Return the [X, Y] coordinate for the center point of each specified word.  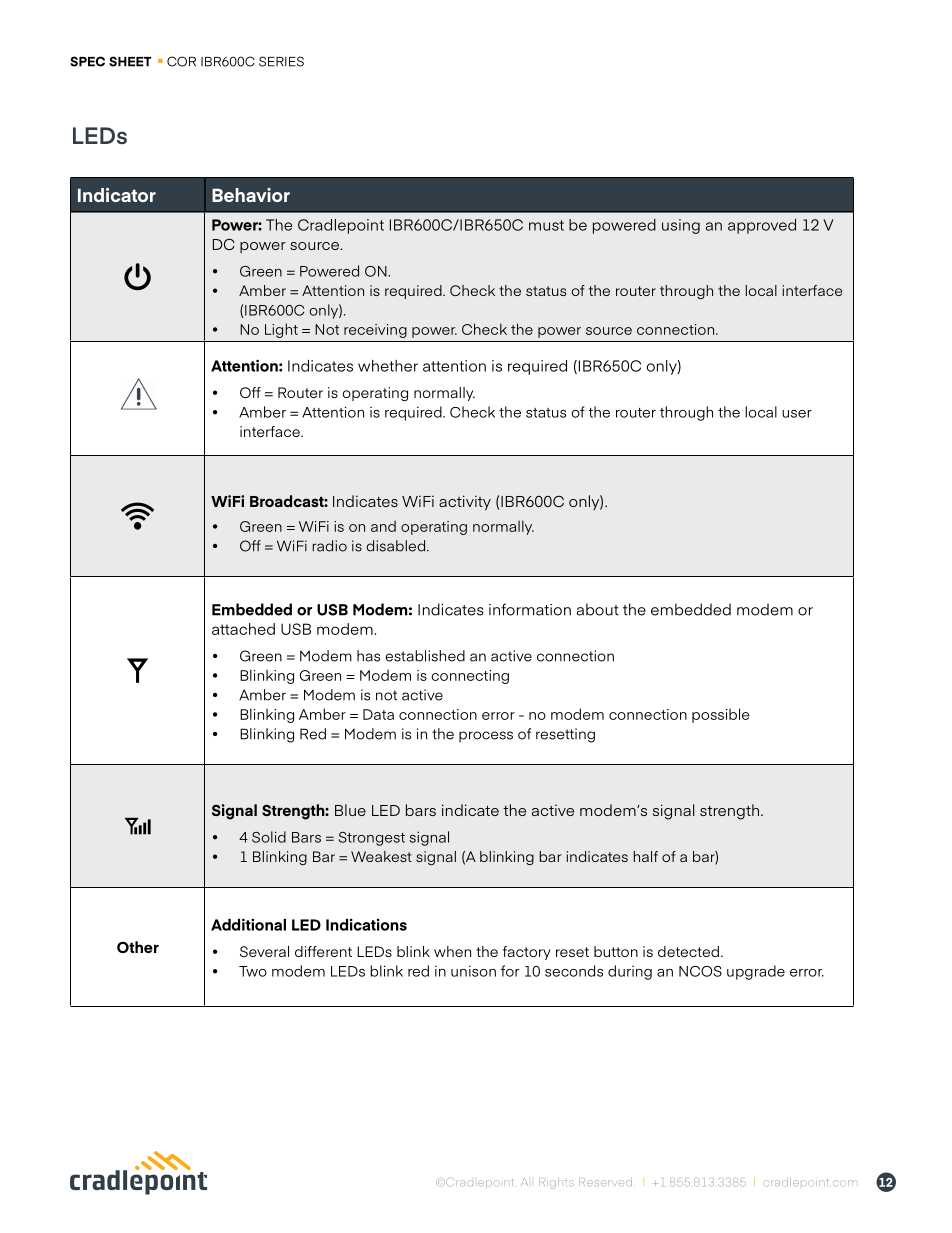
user [797, 414]
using [681, 226]
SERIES [281, 61]
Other [138, 947]
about [598, 609]
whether [388, 366]
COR [181, 61]
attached [243, 629]
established [425, 656]
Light [281, 330]
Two [253, 971]
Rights [556, 1183]
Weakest [381, 856]
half [645, 856]
